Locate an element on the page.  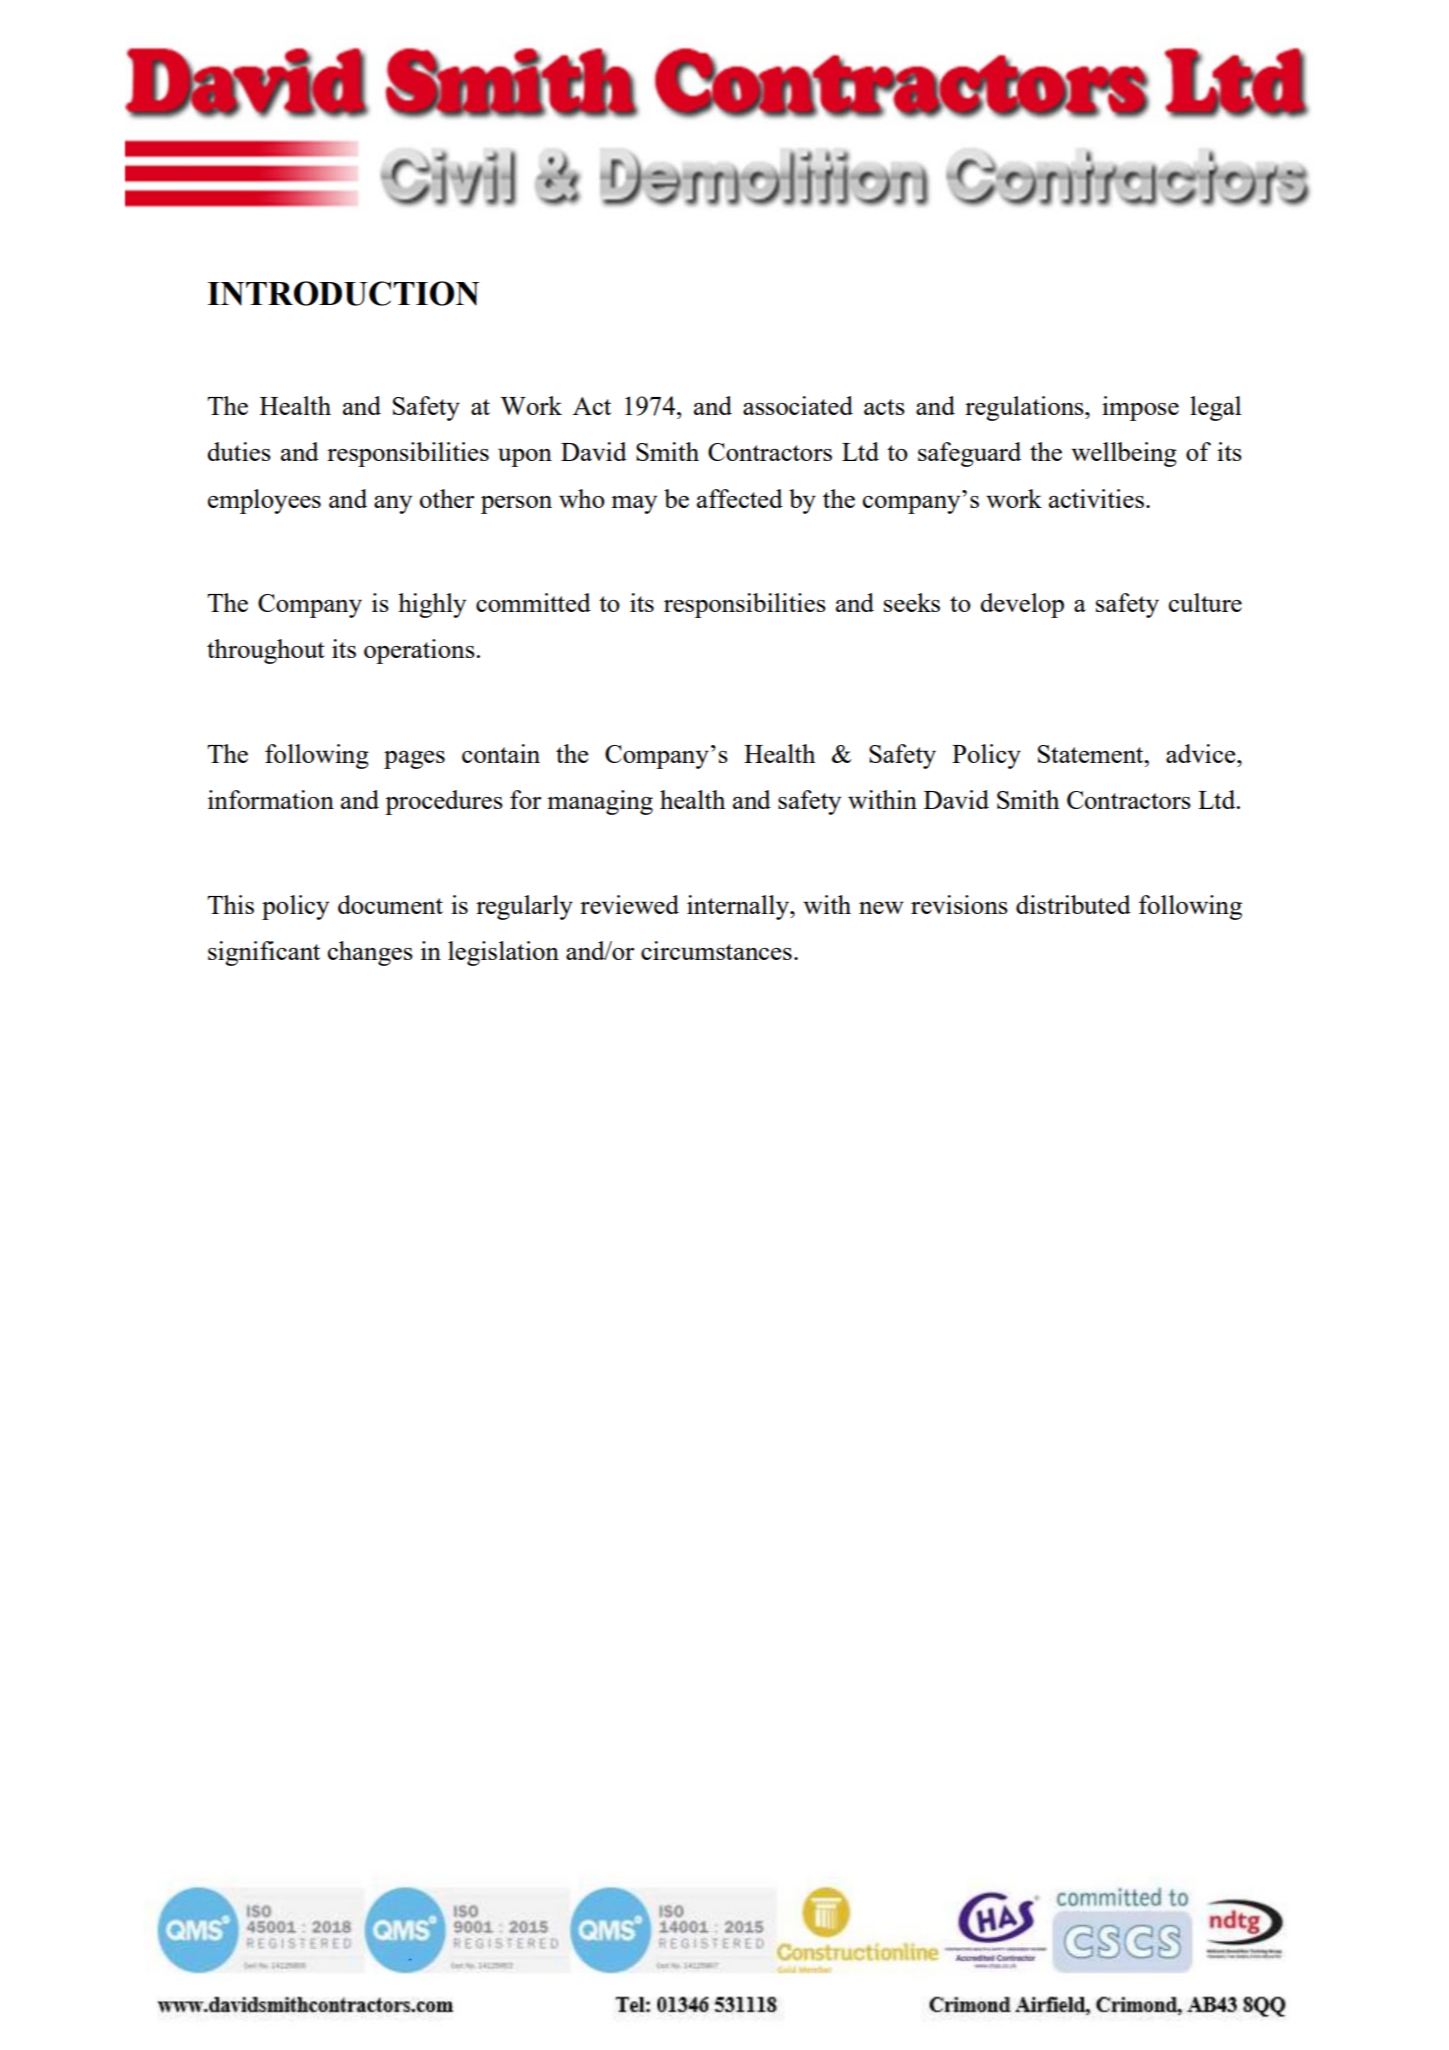
impose is located at coordinates (1140, 408).
